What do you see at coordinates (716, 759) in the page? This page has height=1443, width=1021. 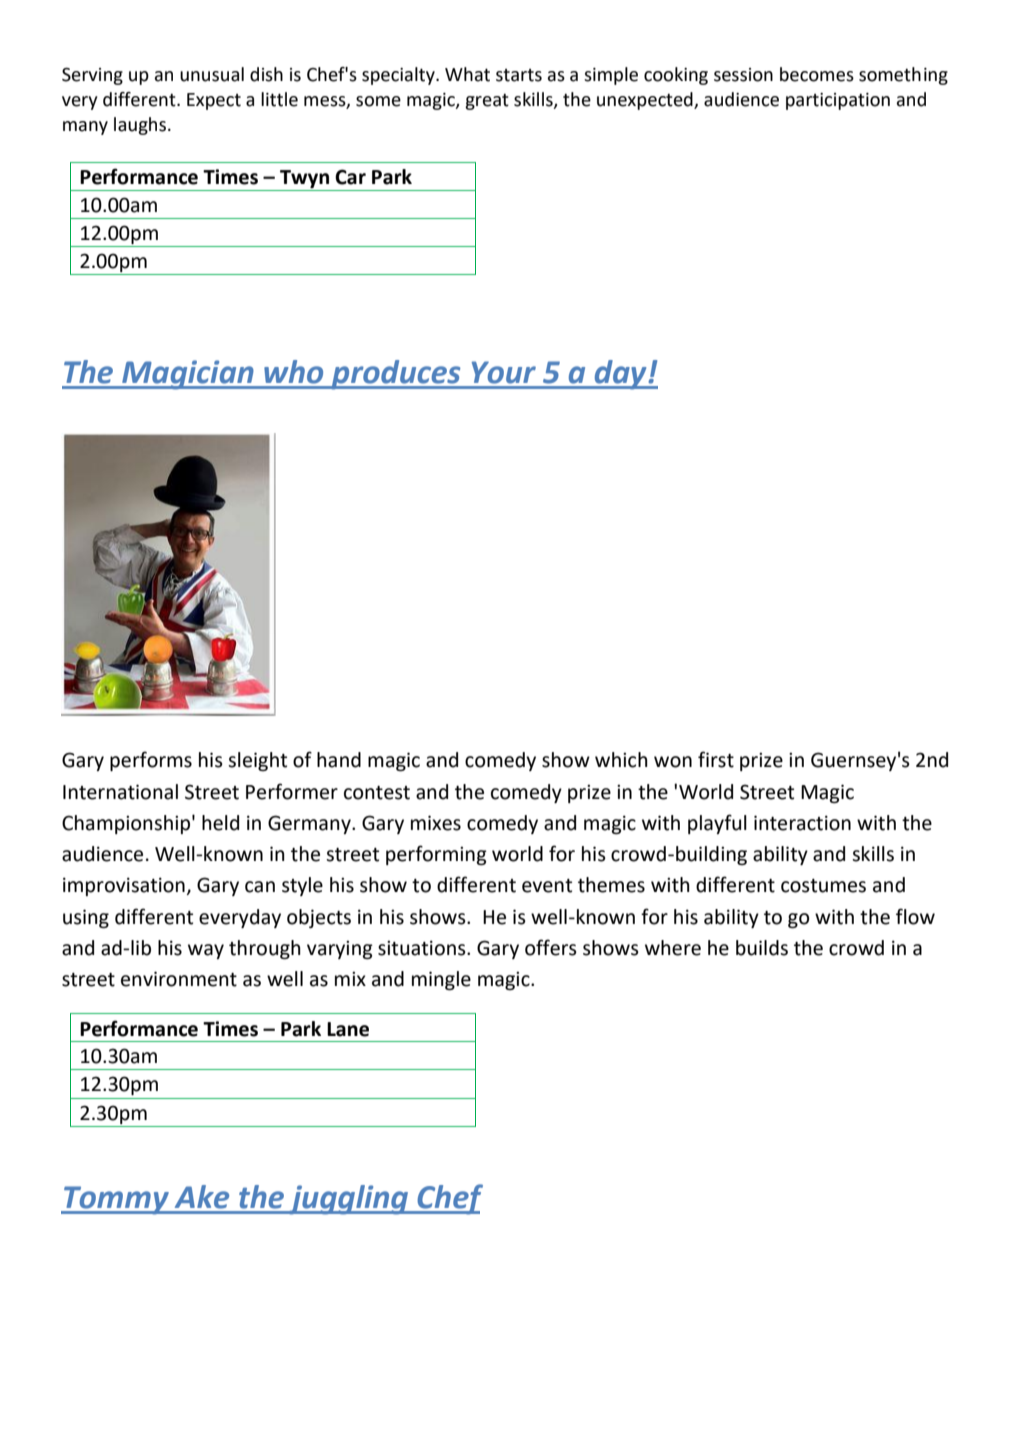 I see `first` at bounding box center [716, 759].
